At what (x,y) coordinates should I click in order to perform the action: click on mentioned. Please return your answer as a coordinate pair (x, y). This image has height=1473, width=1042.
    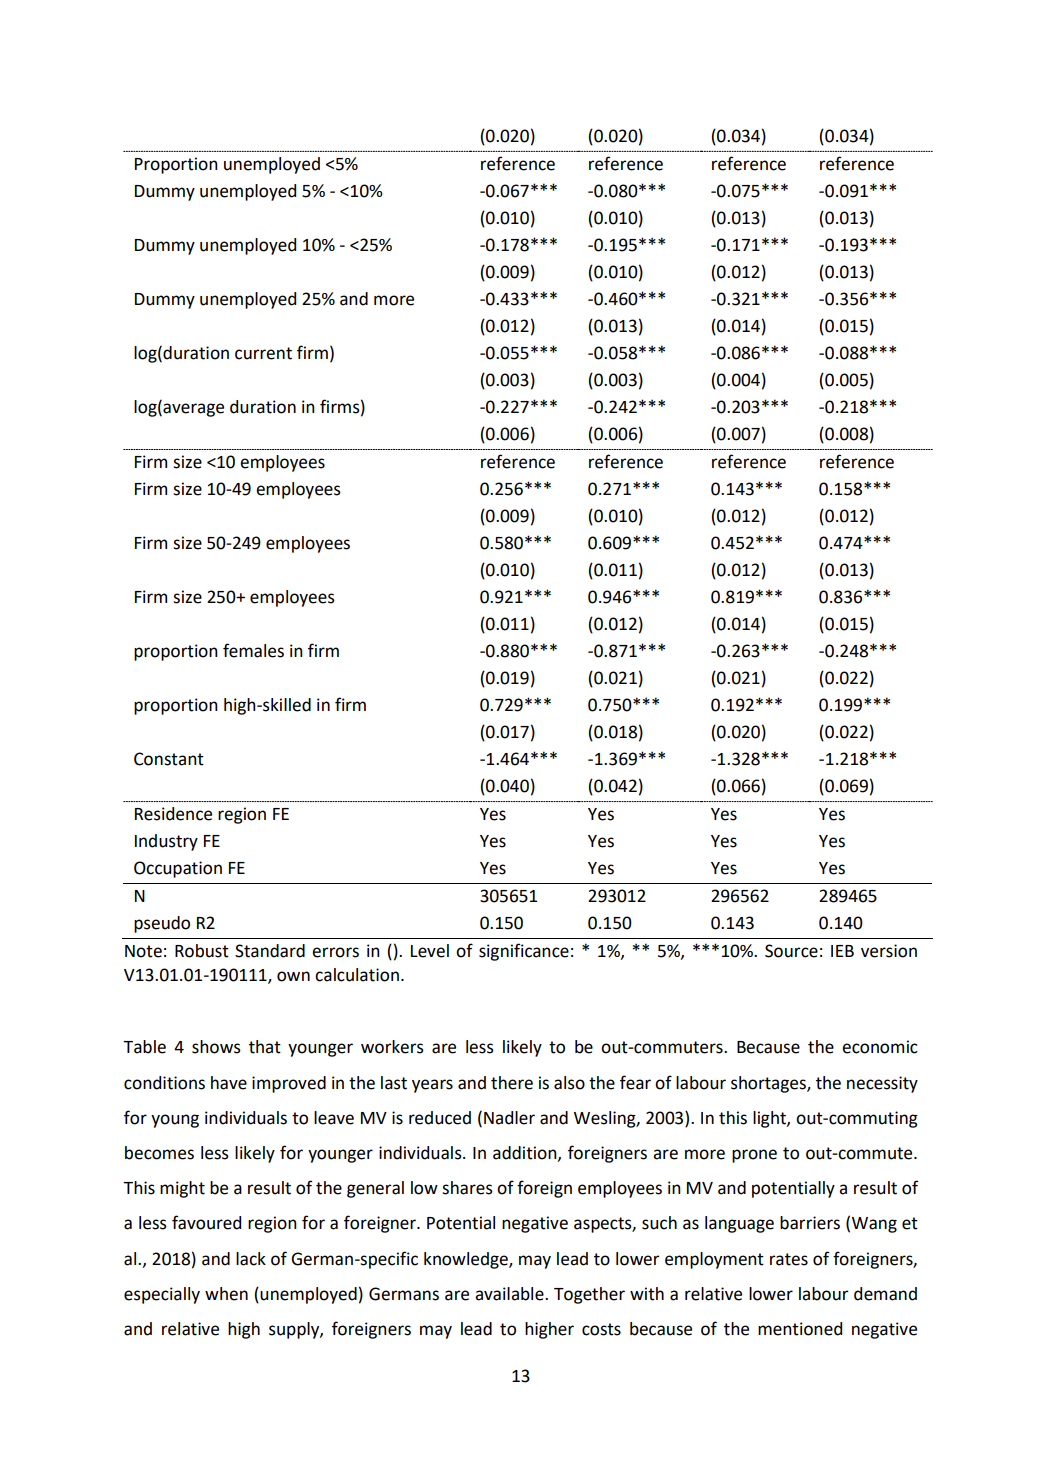
    Looking at the image, I should click on (800, 1329).
